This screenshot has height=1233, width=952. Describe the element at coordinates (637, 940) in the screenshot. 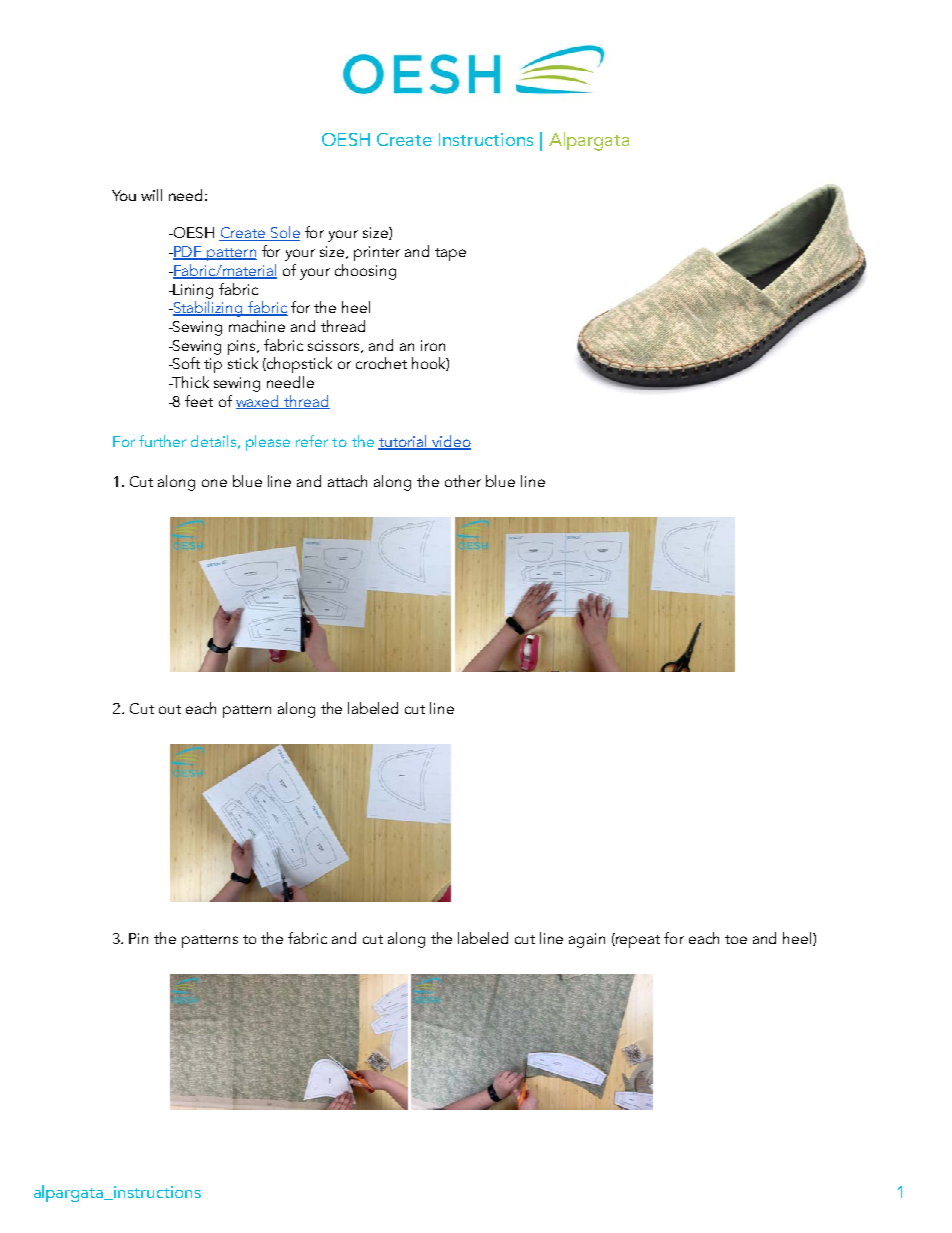

I see `repeat` at that location.
